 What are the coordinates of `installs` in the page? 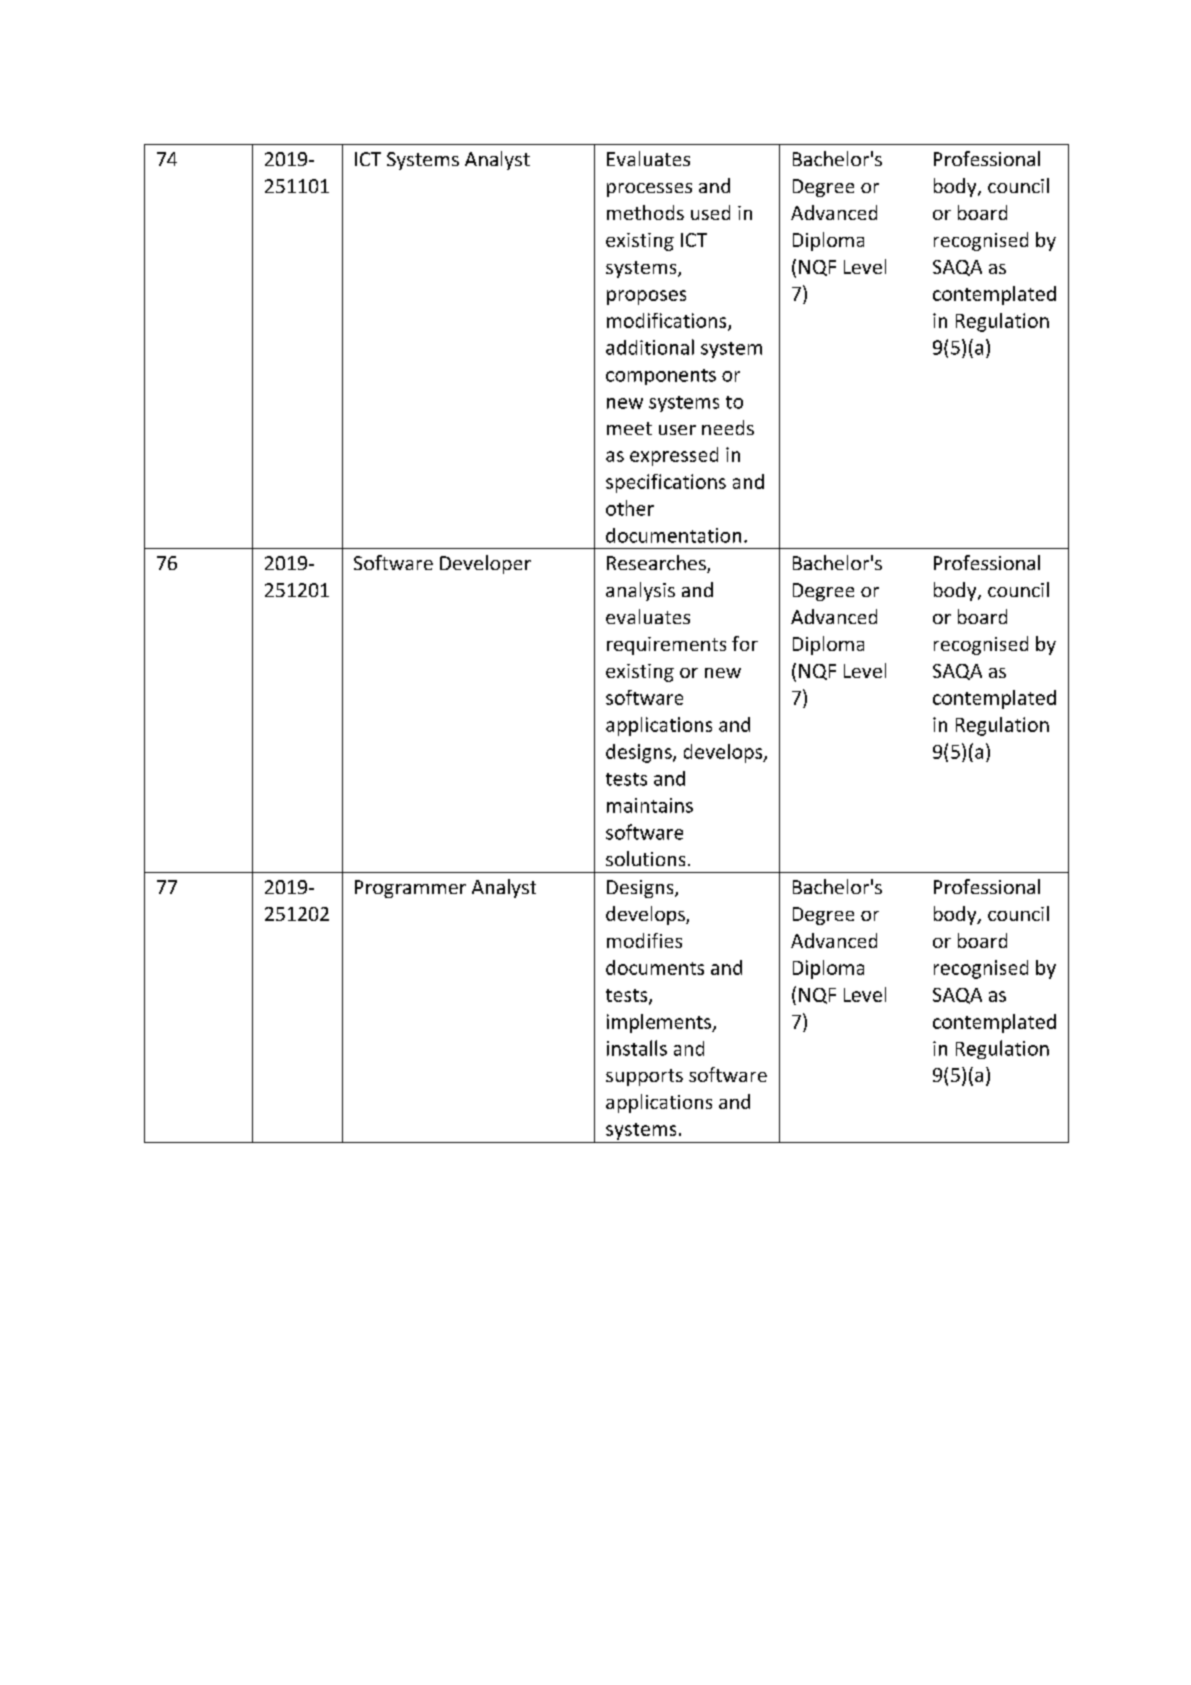 It's located at (637, 1048).
